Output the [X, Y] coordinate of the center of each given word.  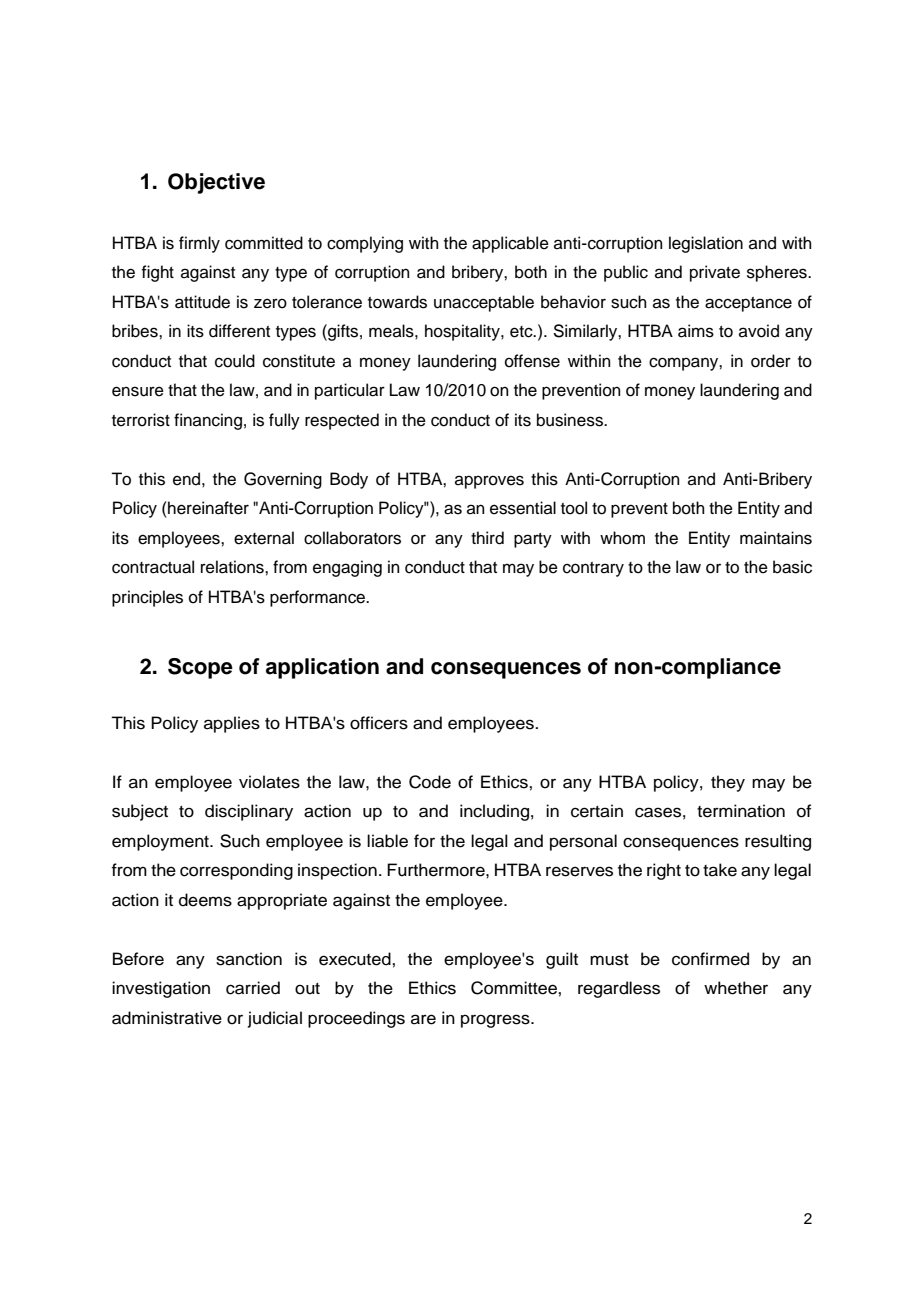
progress [496, 1021]
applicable [510, 244]
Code [430, 782]
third [487, 538]
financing [208, 421]
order [771, 361]
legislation [706, 244]
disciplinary [249, 812]
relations [233, 567]
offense [532, 361]
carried [253, 988]
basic [792, 567]
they [728, 783]
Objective [216, 183]
